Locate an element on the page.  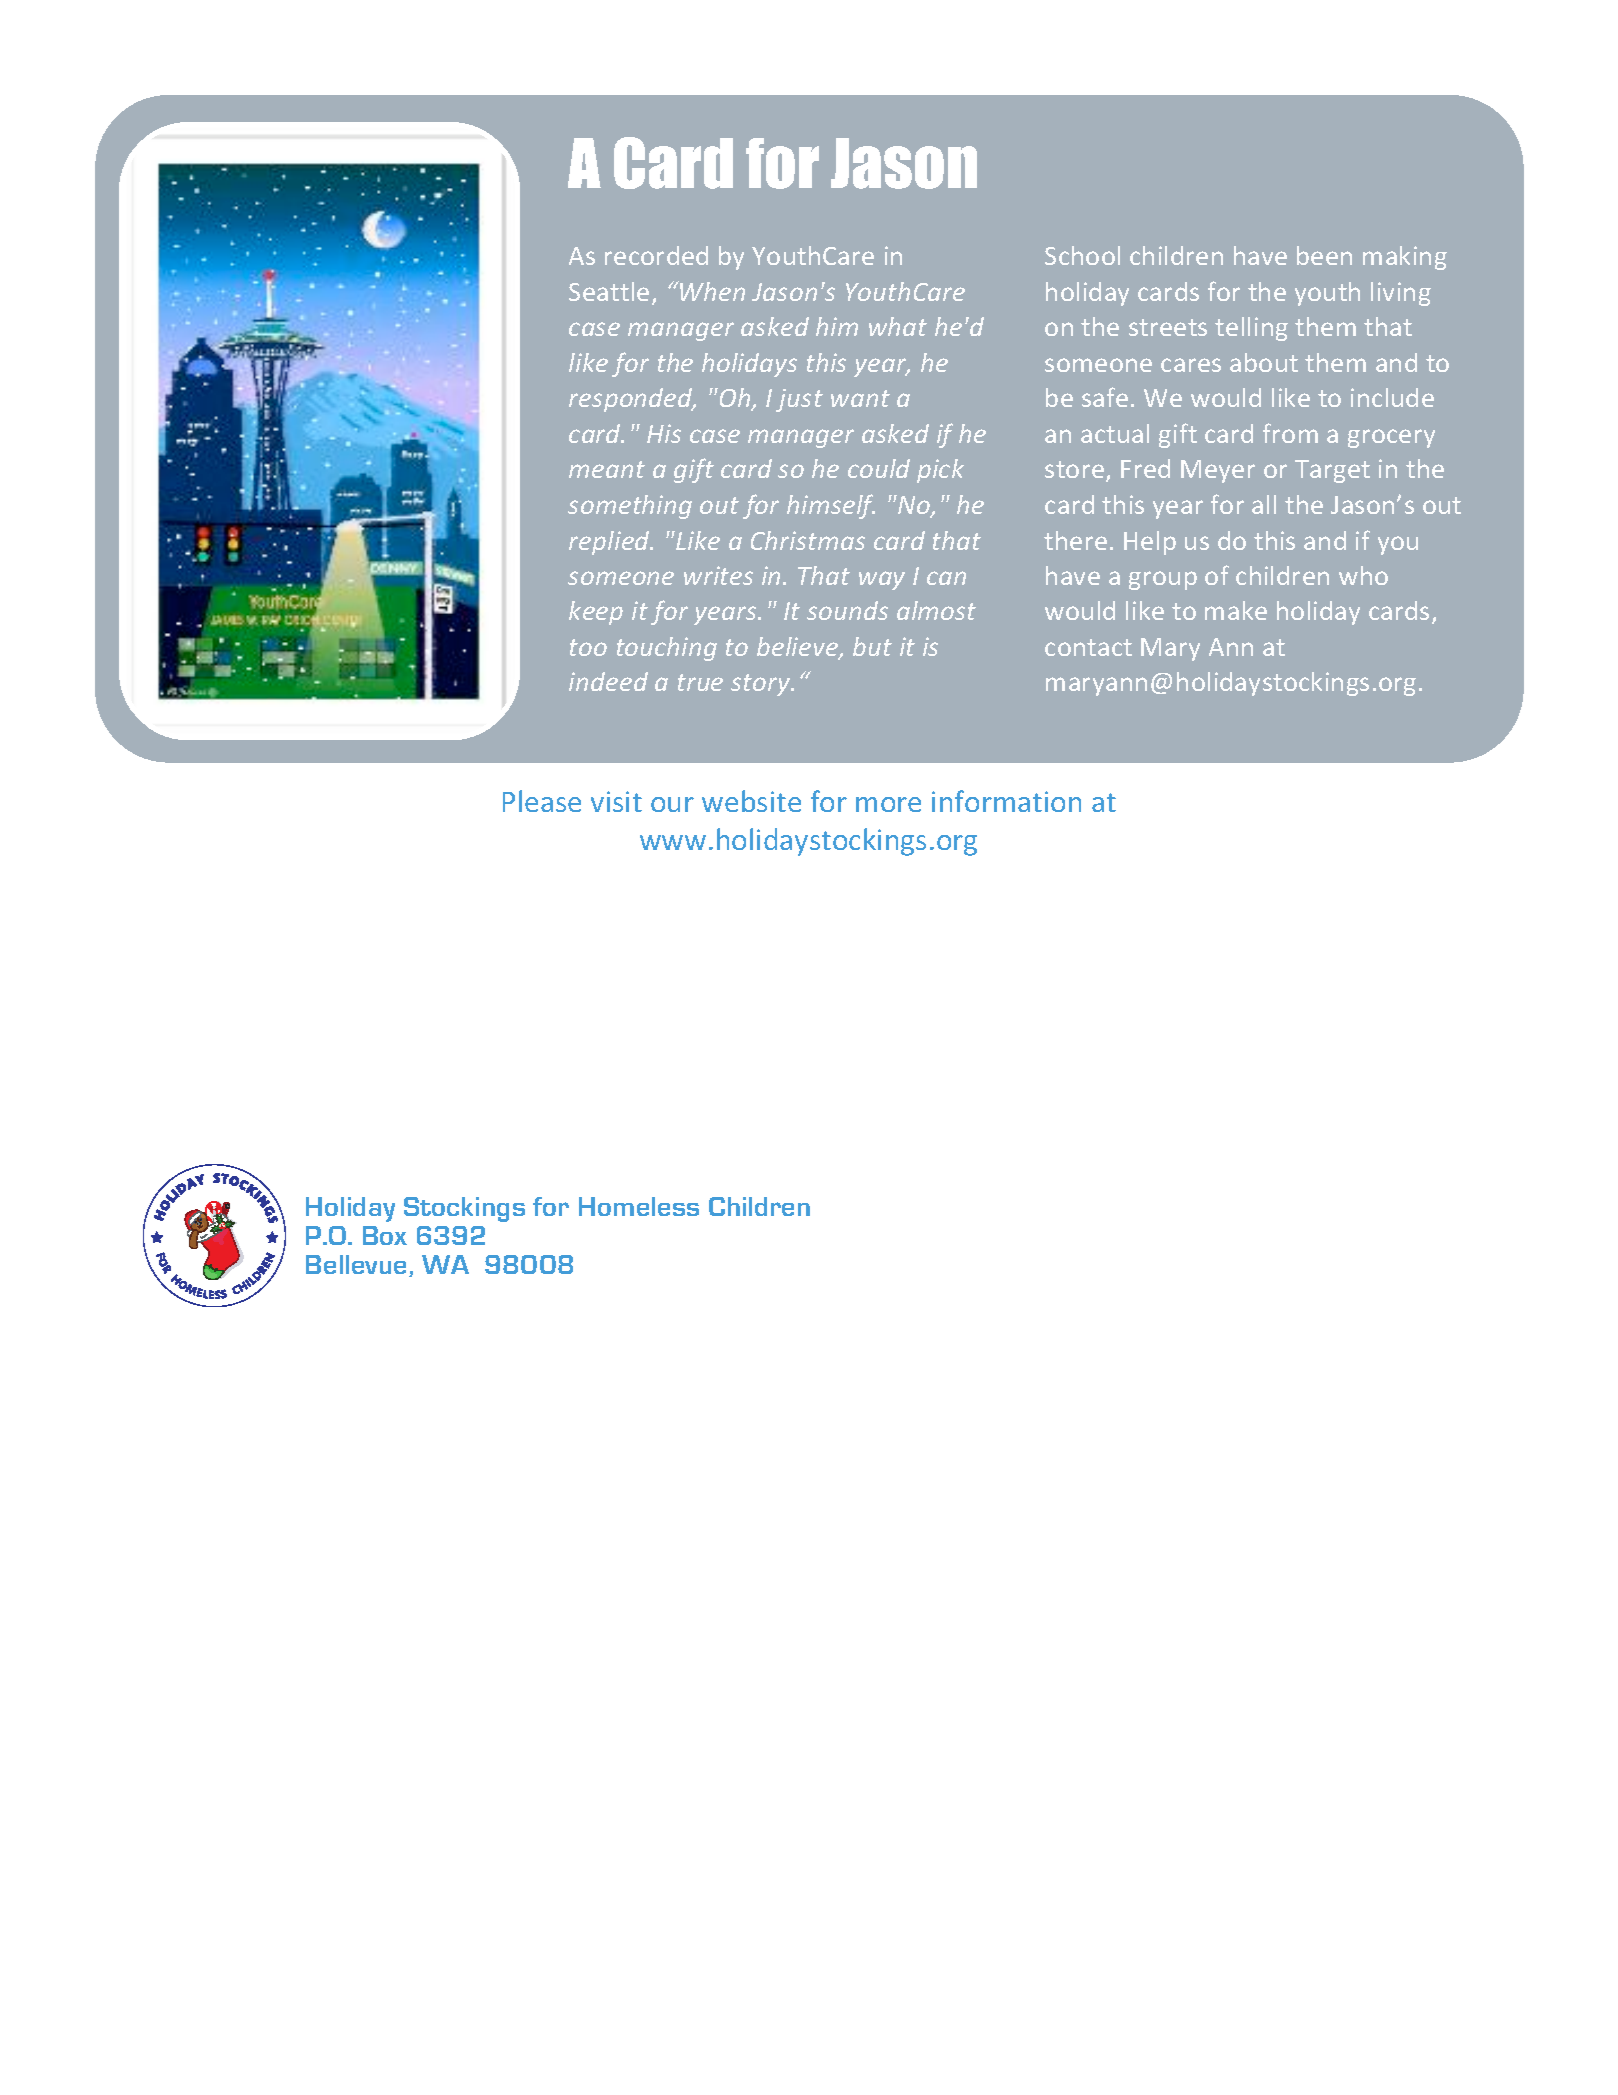
Bellevue is located at coordinates (358, 1266).
